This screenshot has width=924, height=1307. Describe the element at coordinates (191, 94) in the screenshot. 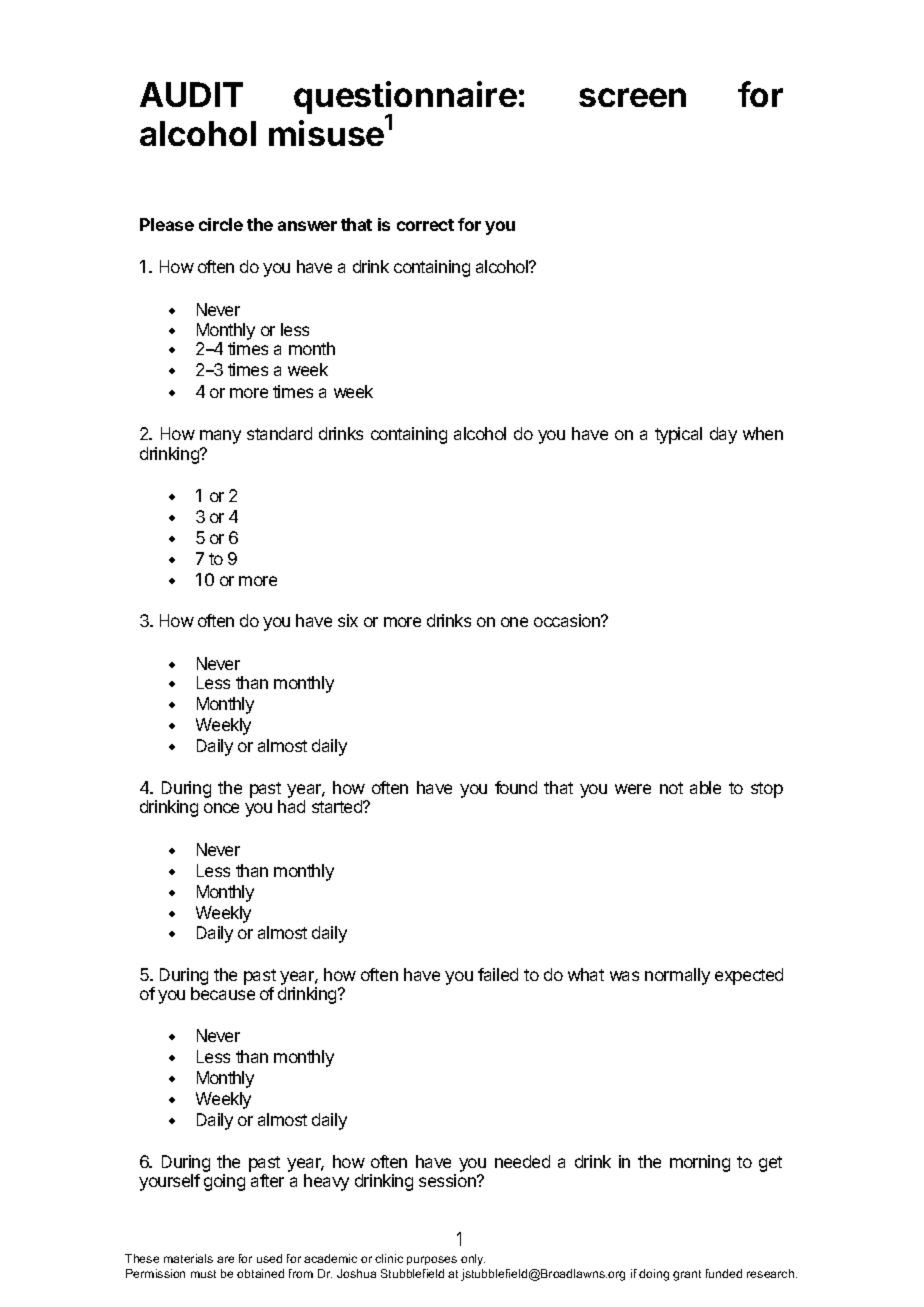

I see `AUDIT` at that location.
